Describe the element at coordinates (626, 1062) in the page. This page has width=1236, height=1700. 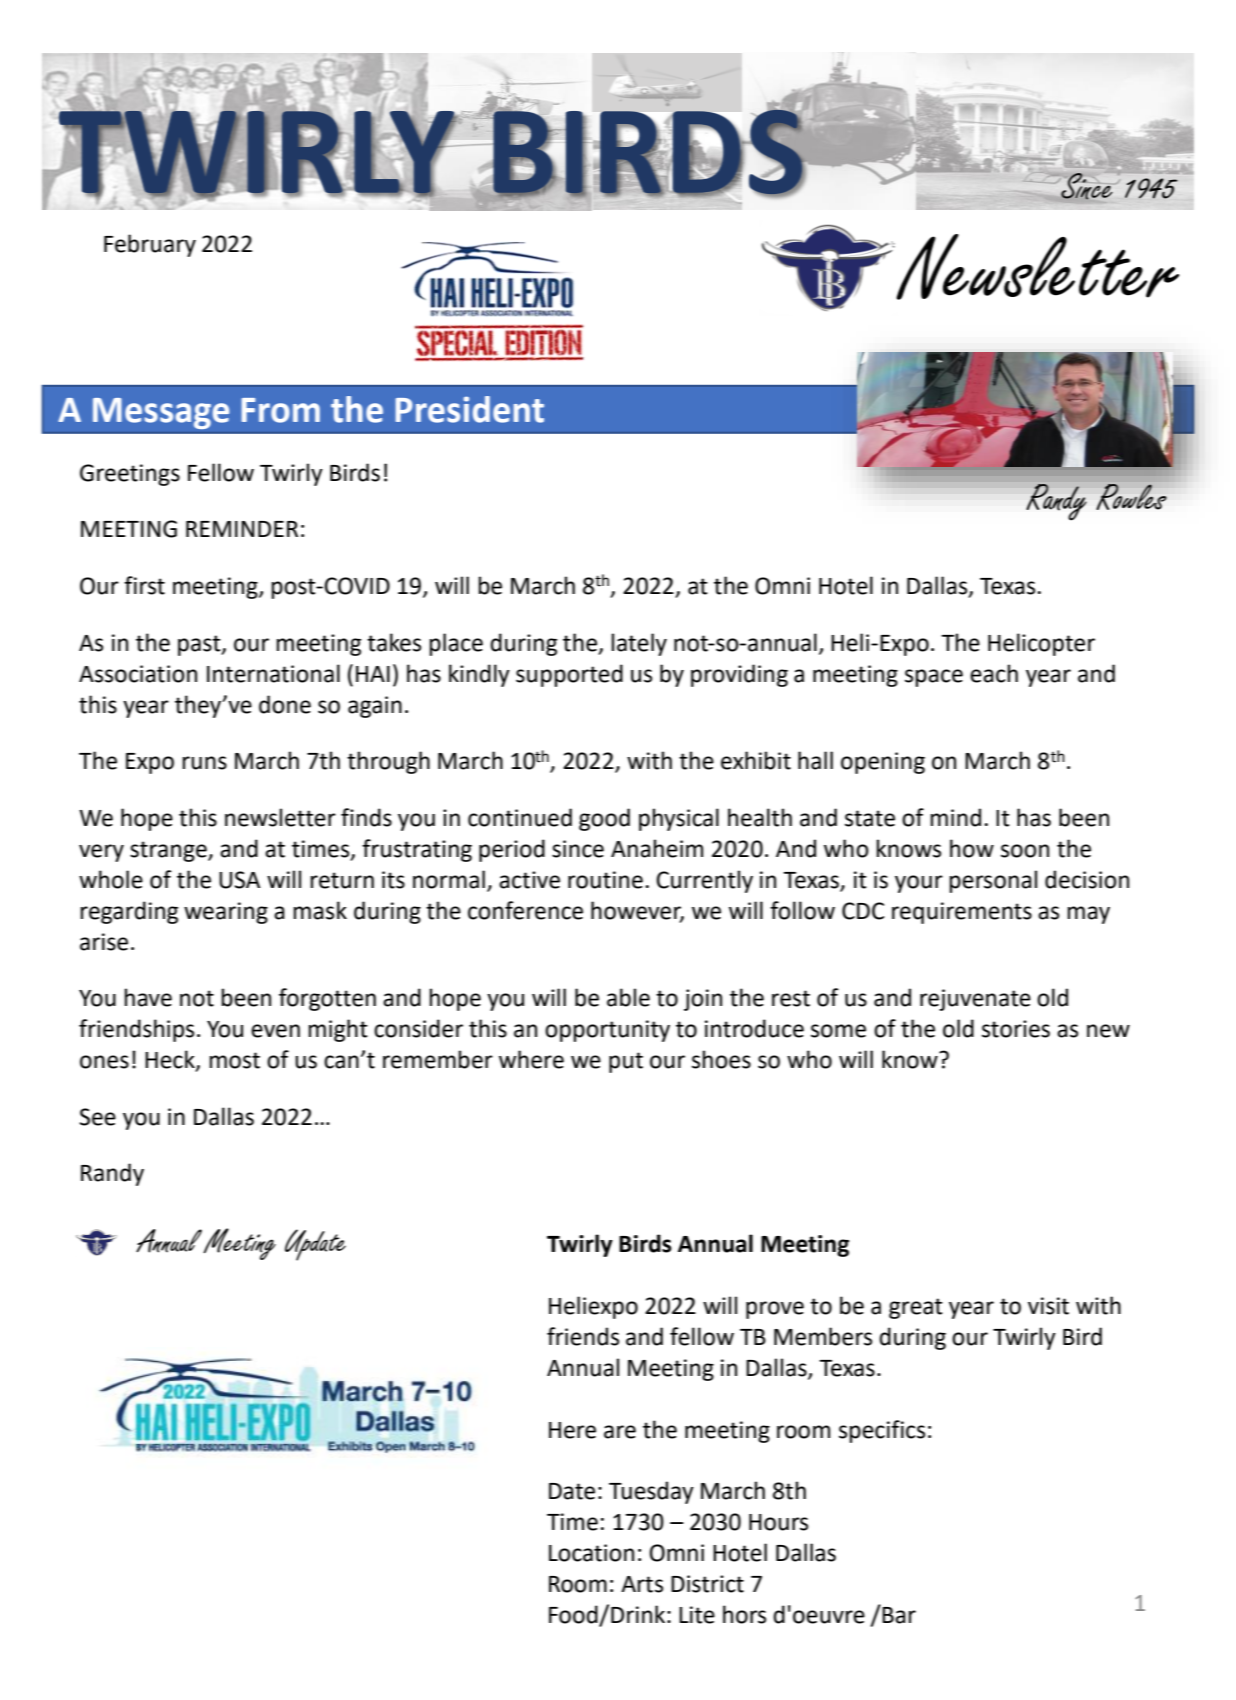
I see `put` at that location.
